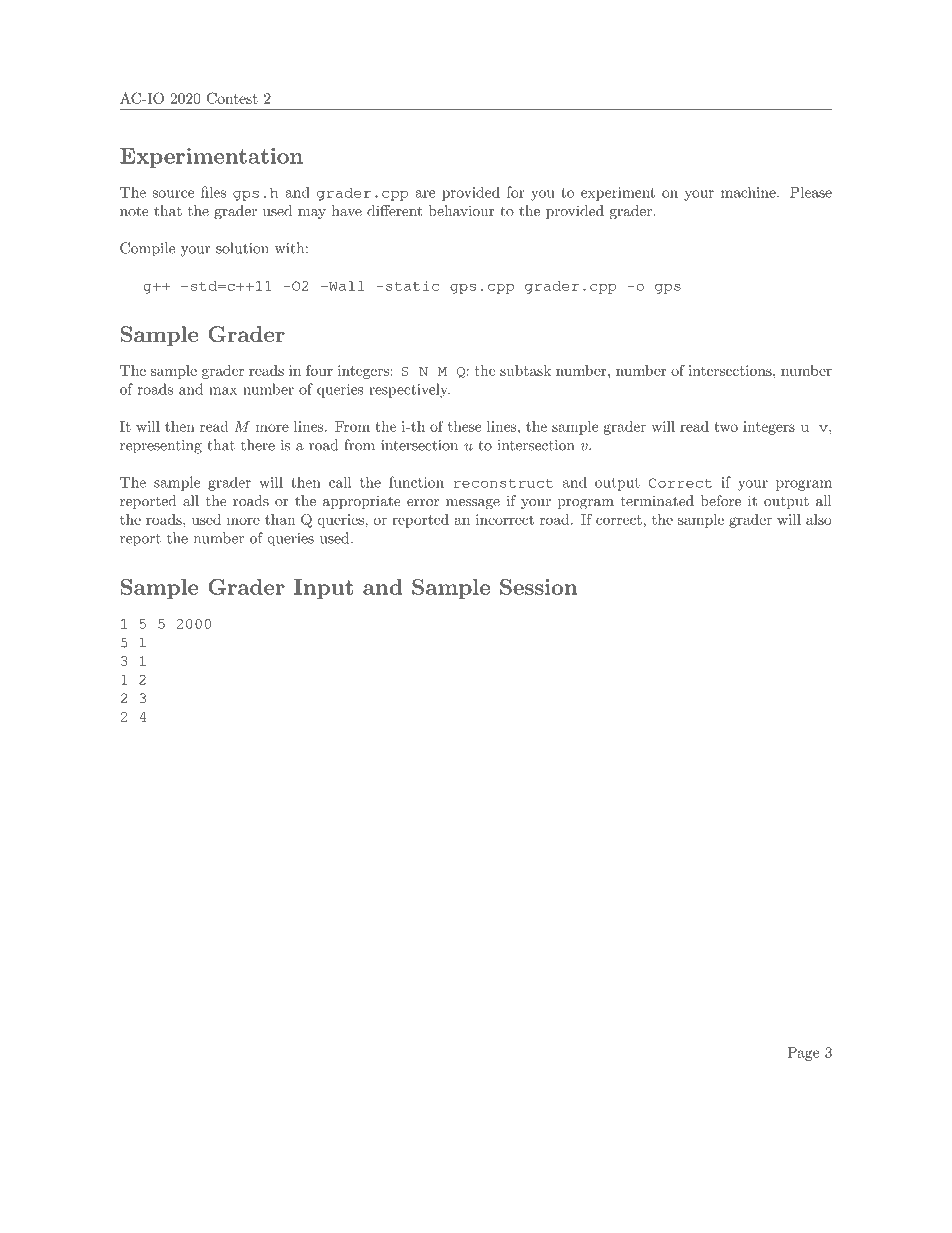 The width and height of the screenshot is (952, 1233). I want to click on Session, so click(538, 587).
